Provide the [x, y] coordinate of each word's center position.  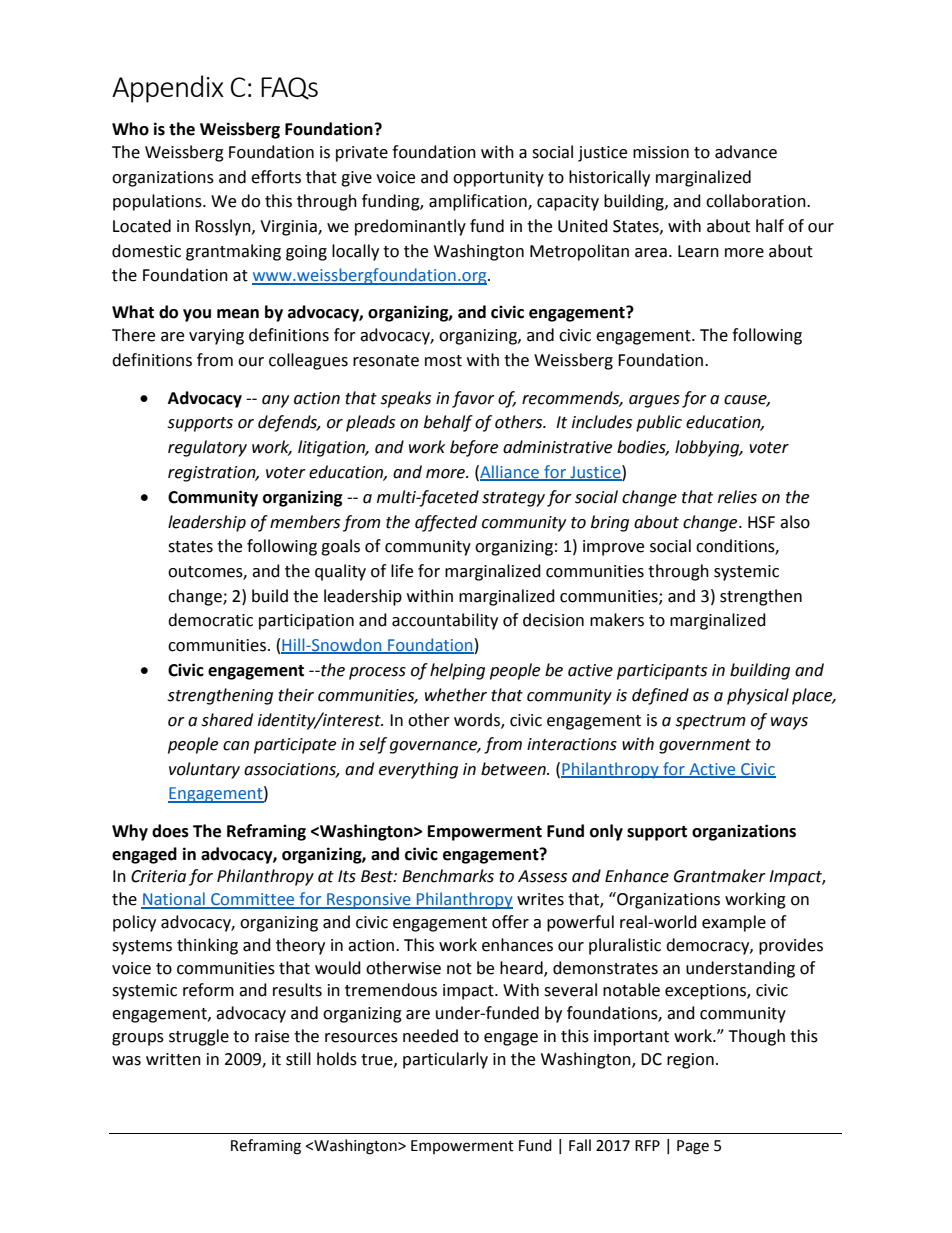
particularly [445, 1060]
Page [693, 1147]
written [173, 1059]
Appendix [168, 89]
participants [662, 672]
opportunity [498, 179]
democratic [210, 620]
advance [746, 152]
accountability [445, 621]
